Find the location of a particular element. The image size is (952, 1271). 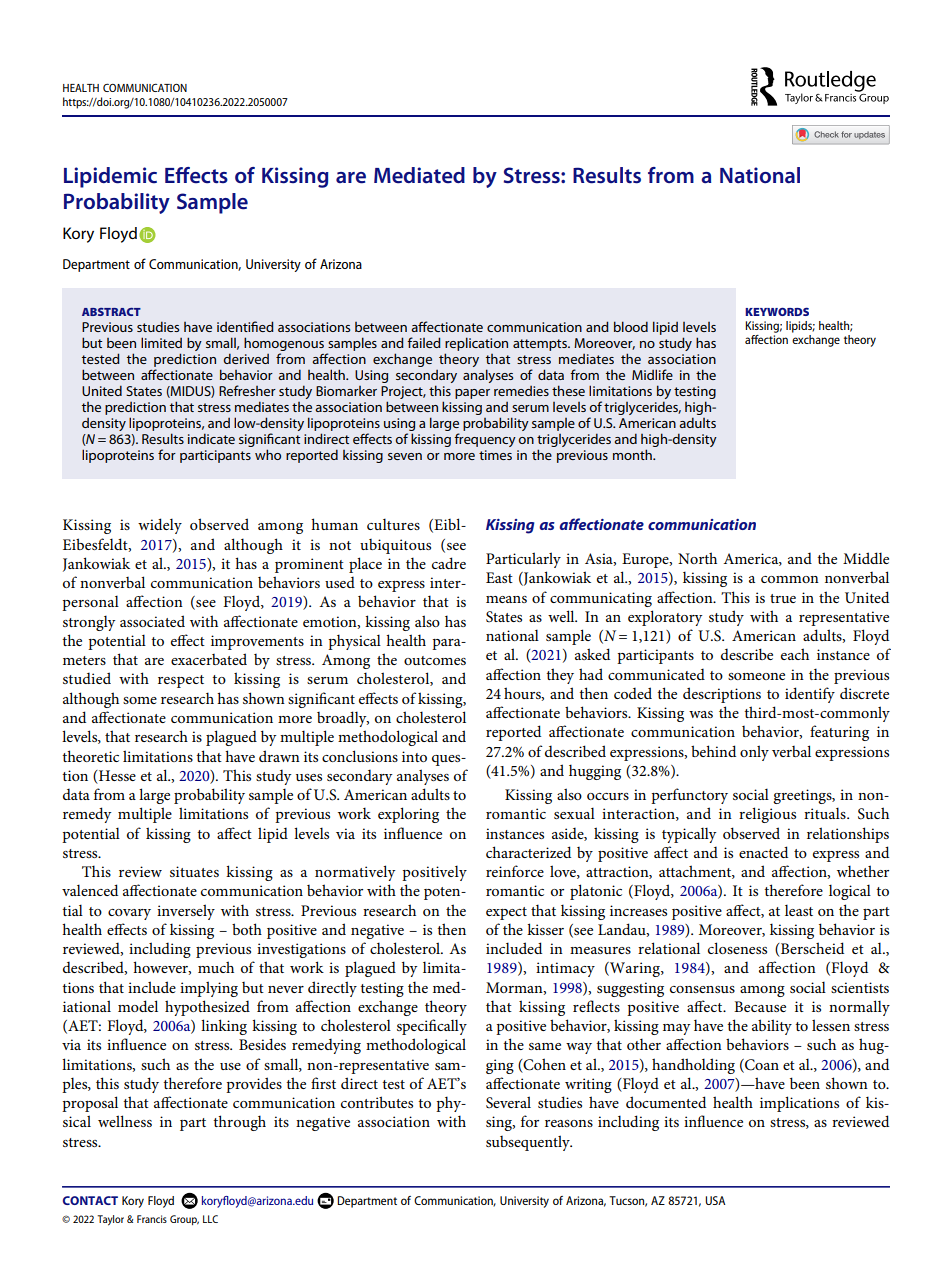

ABSTRACT is located at coordinates (111, 312).
